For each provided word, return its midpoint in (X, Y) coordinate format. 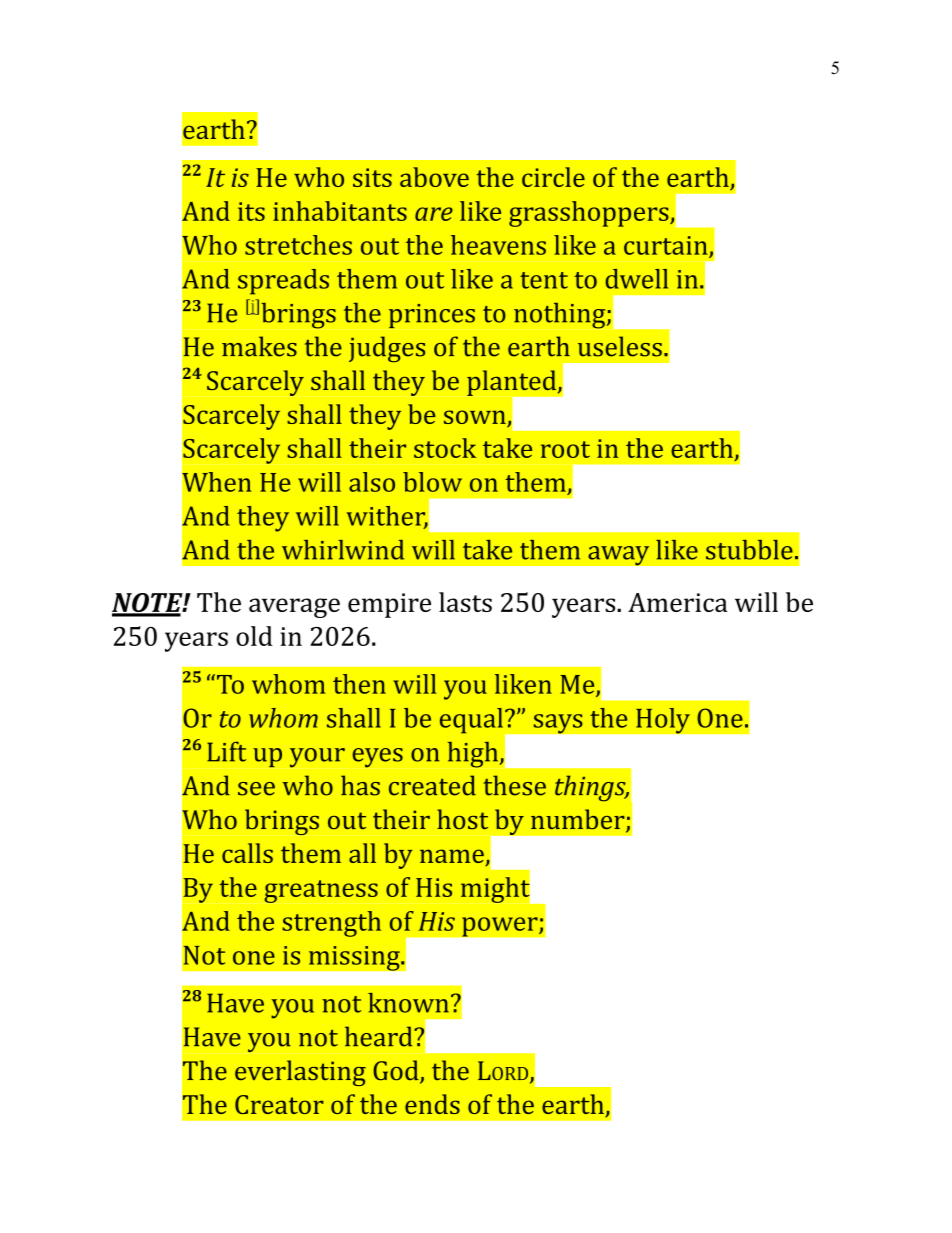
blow (432, 482)
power (501, 927)
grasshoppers (590, 214)
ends (432, 1104)
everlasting (300, 1073)
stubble (749, 550)
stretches (298, 245)
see (256, 789)
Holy (663, 720)
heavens (498, 245)
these (514, 785)
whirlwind (343, 550)
